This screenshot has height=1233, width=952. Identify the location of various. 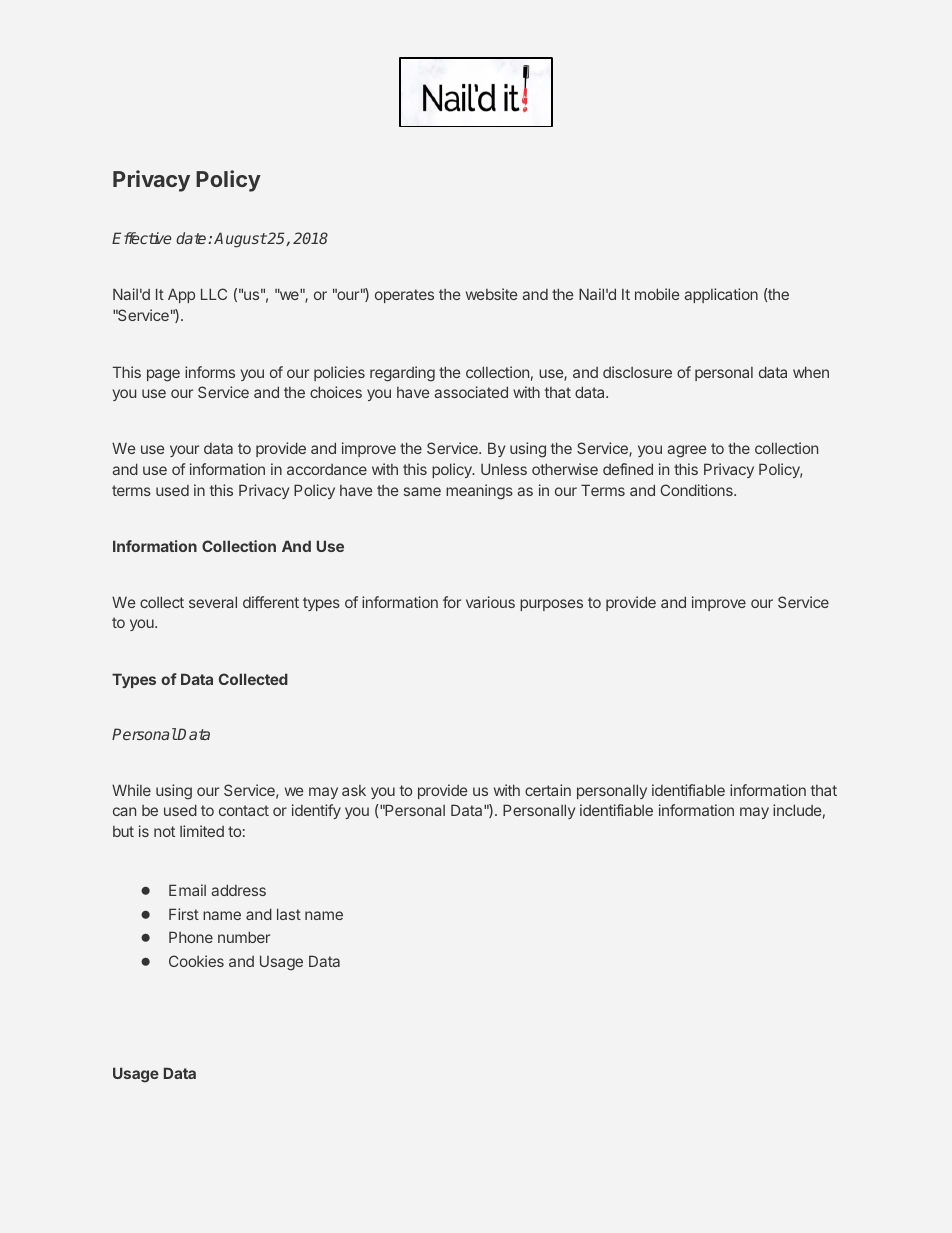
(490, 602).
